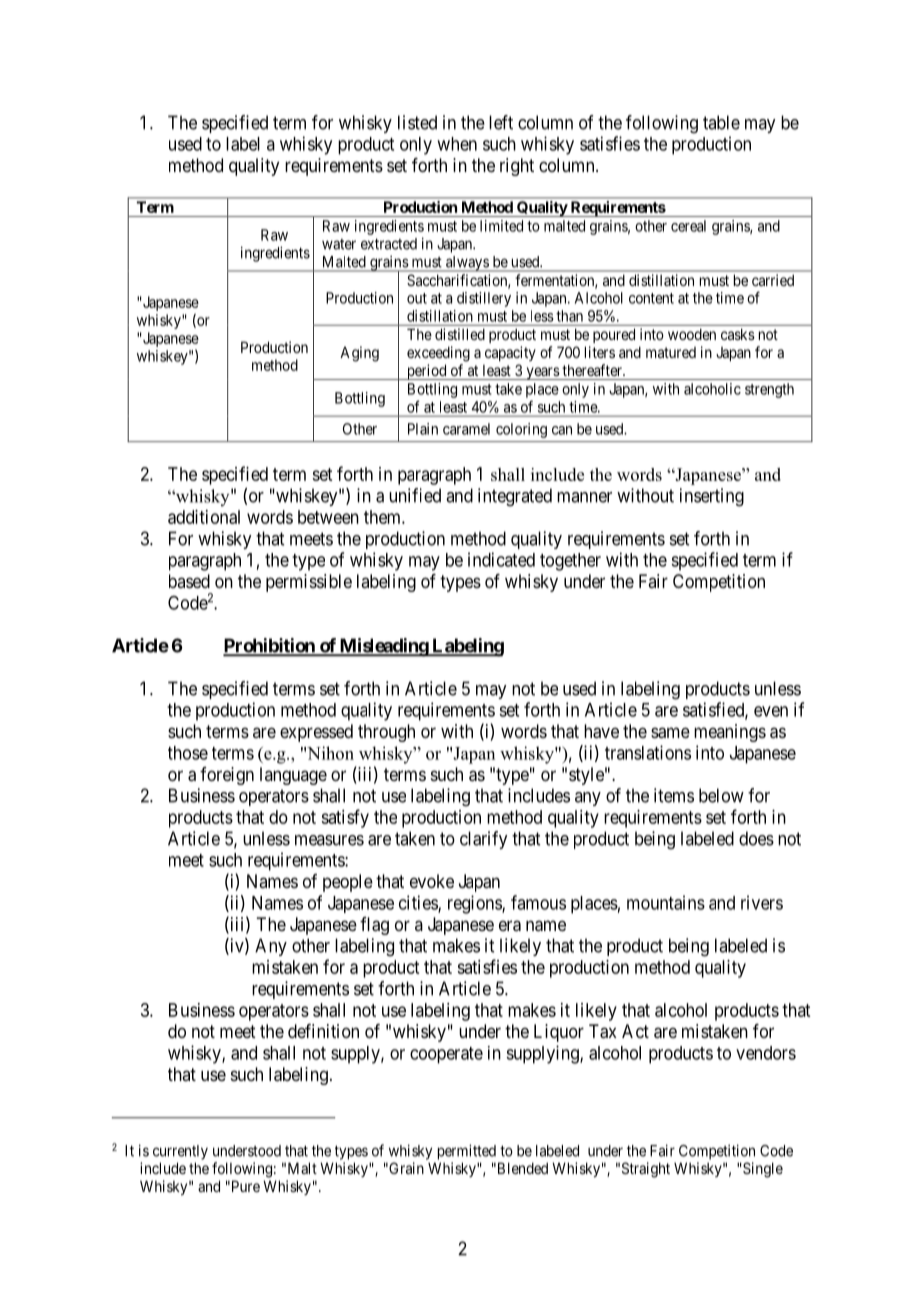 This page has height=1307, width=924. What do you see at coordinates (721, 795) in the page?
I see `below` at bounding box center [721, 795].
